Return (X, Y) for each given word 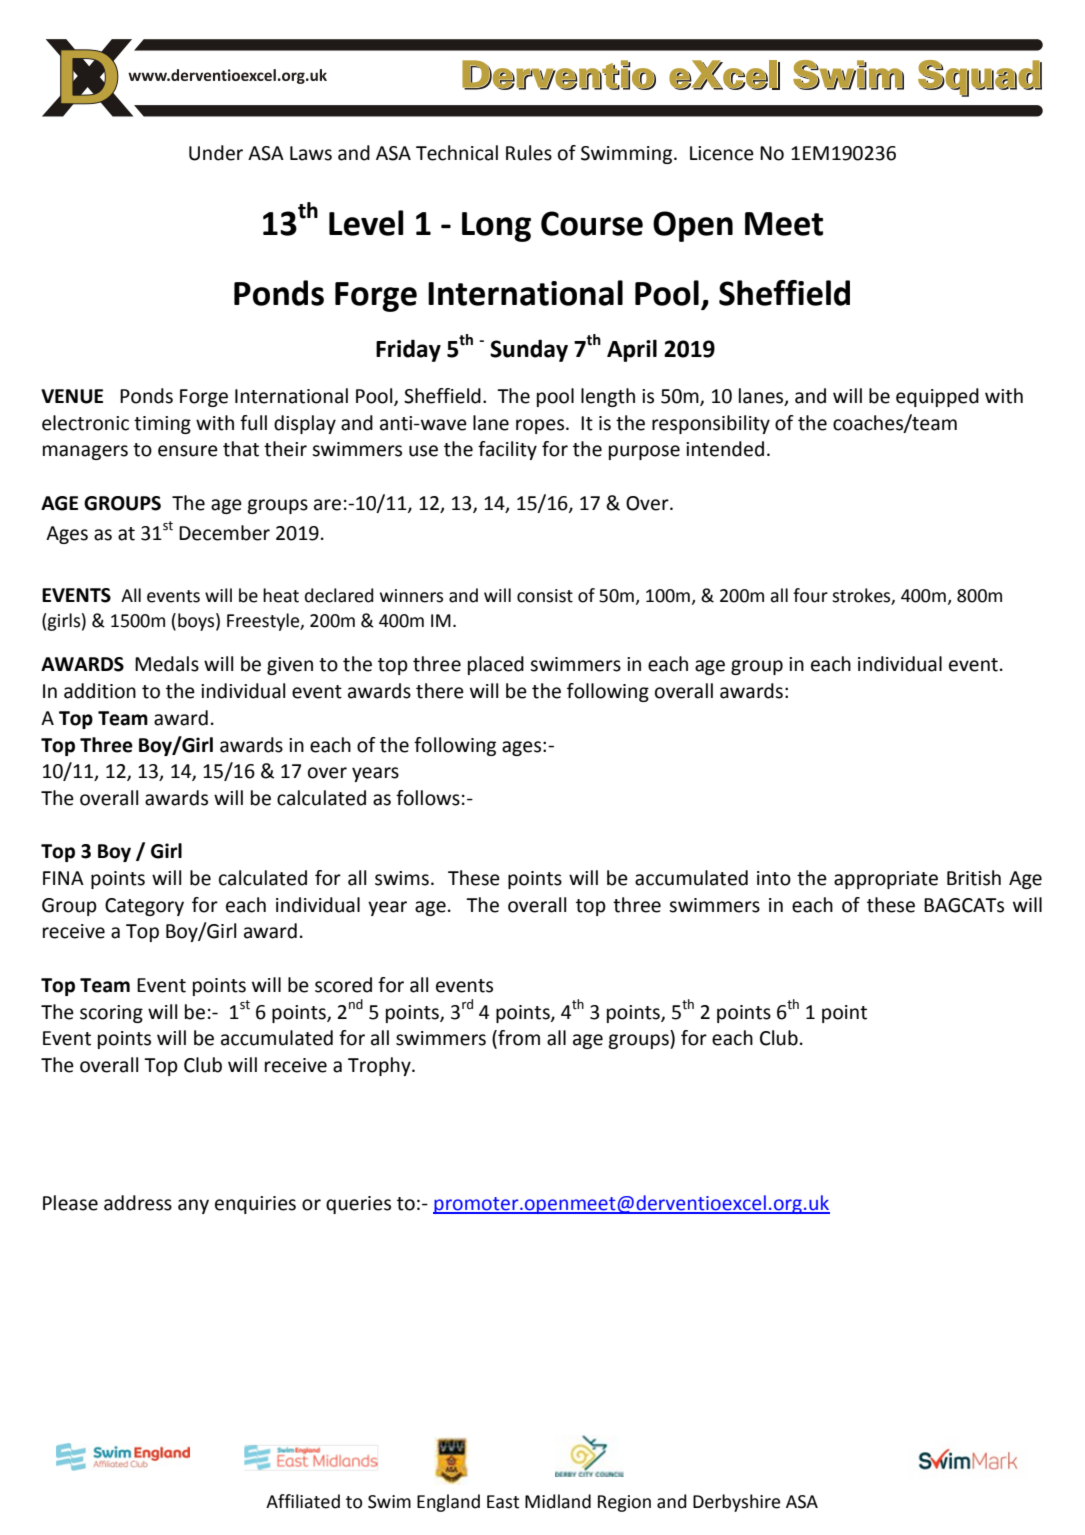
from (518, 1039)
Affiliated (303, 1501)
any (193, 1206)
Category (144, 907)
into (774, 878)
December (224, 533)
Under (216, 153)
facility (507, 450)
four (810, 595)
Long (496, 227)
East (503, 1502)
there (440, 691)
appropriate (886, 880)
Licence (722, 153)
